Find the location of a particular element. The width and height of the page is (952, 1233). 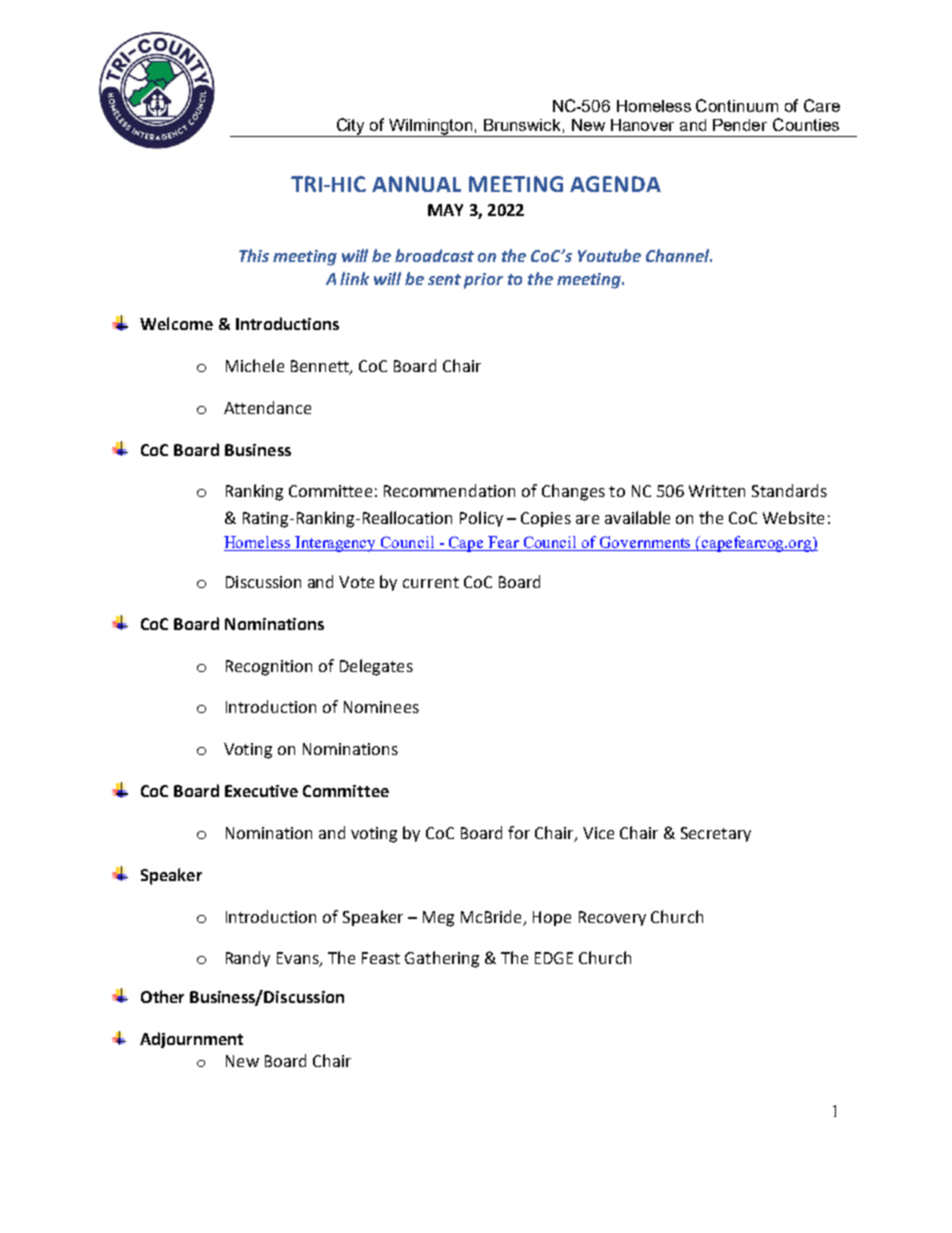

Brunswick is located at coordinates (522, 125).
